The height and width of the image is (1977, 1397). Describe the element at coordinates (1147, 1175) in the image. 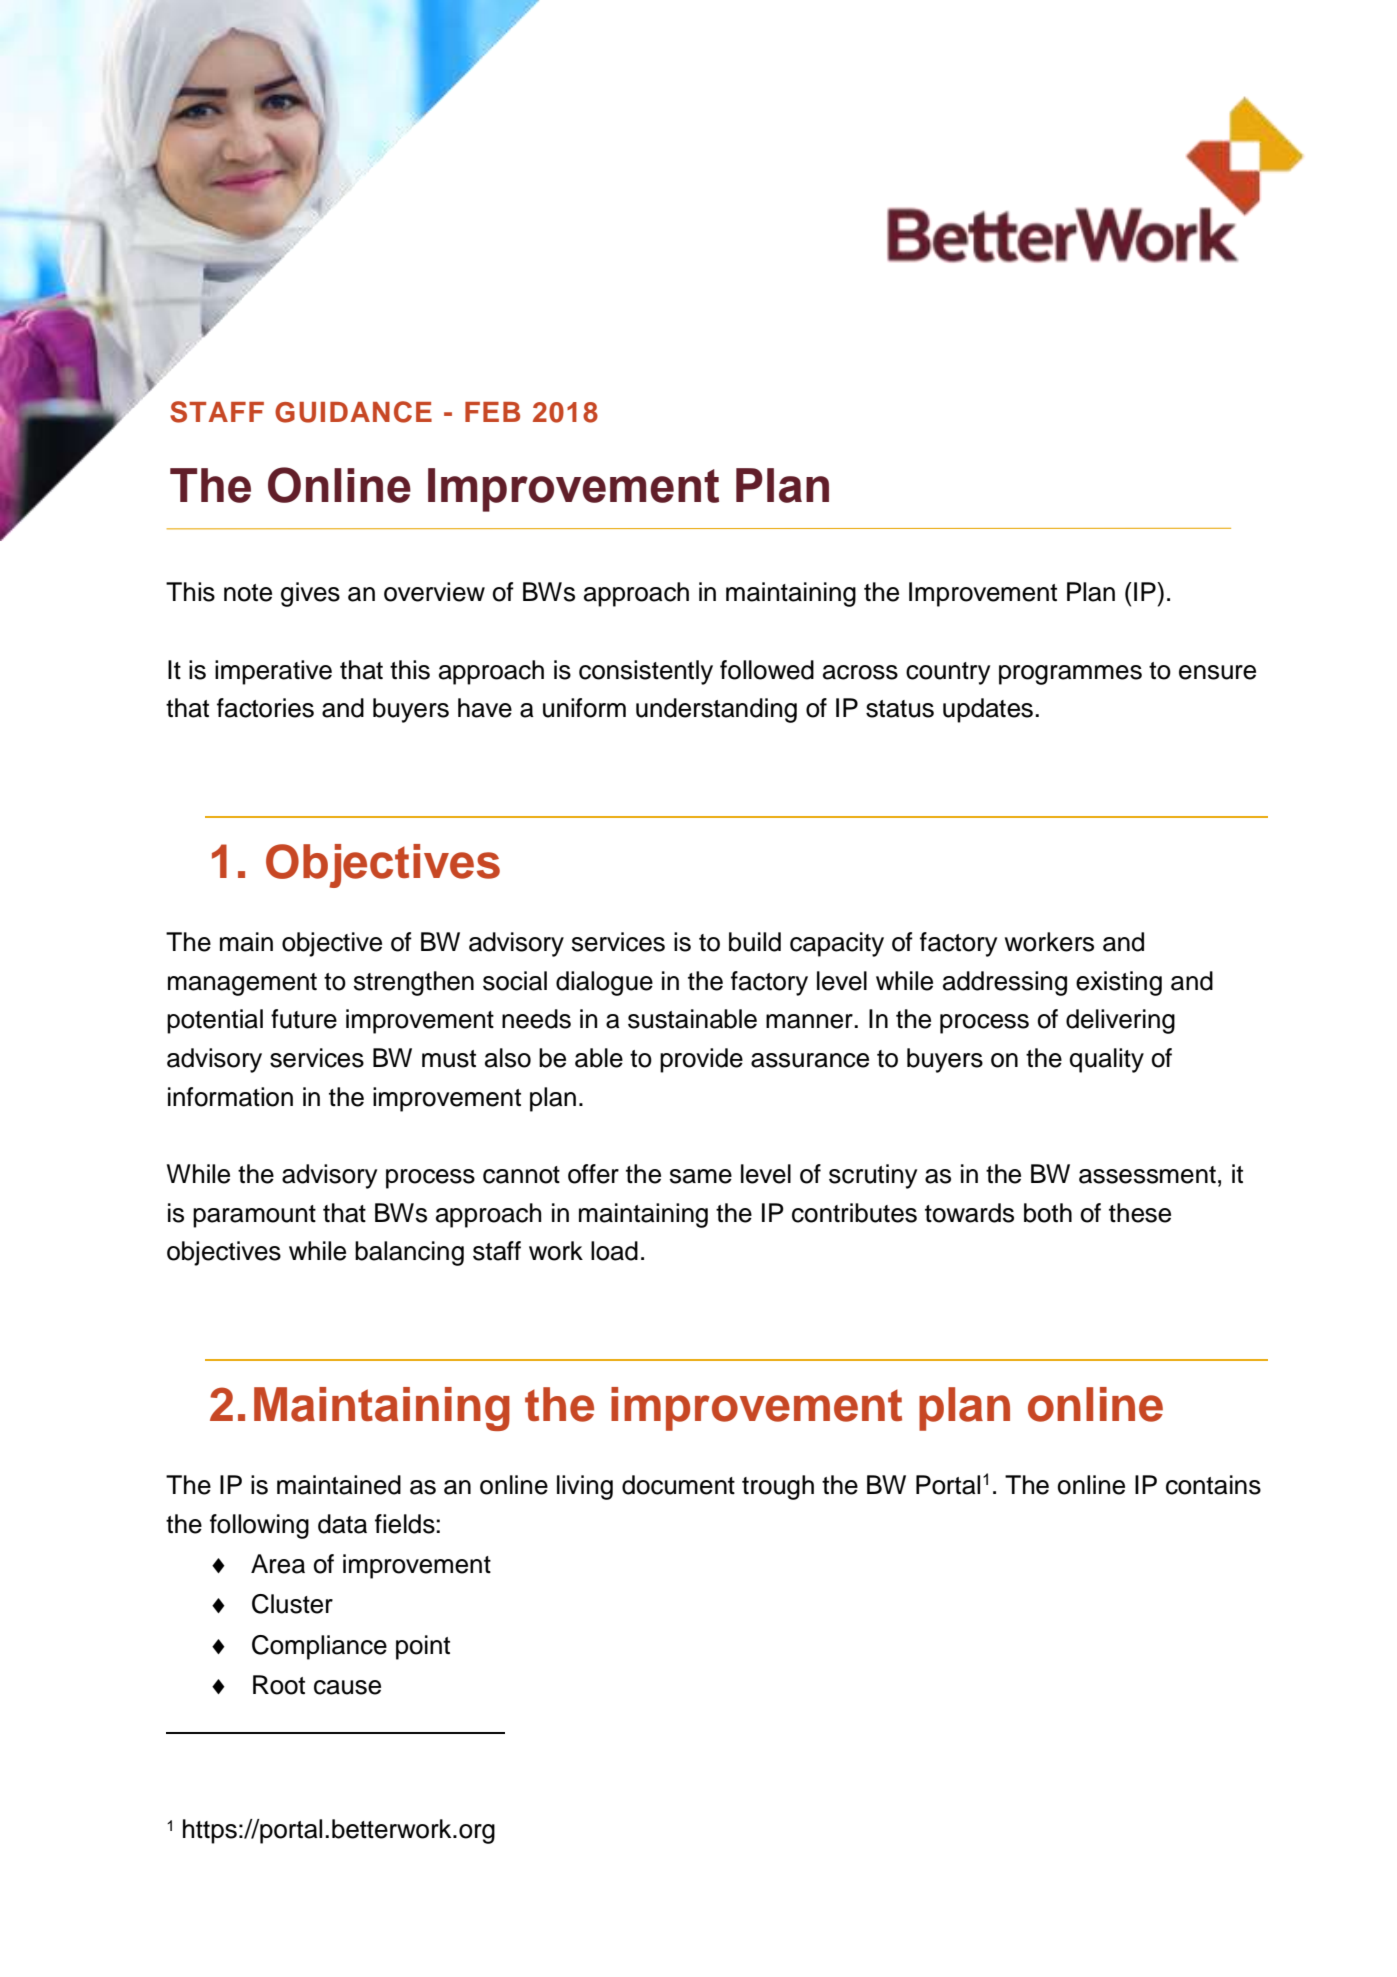

I see `assessment` at that location.
